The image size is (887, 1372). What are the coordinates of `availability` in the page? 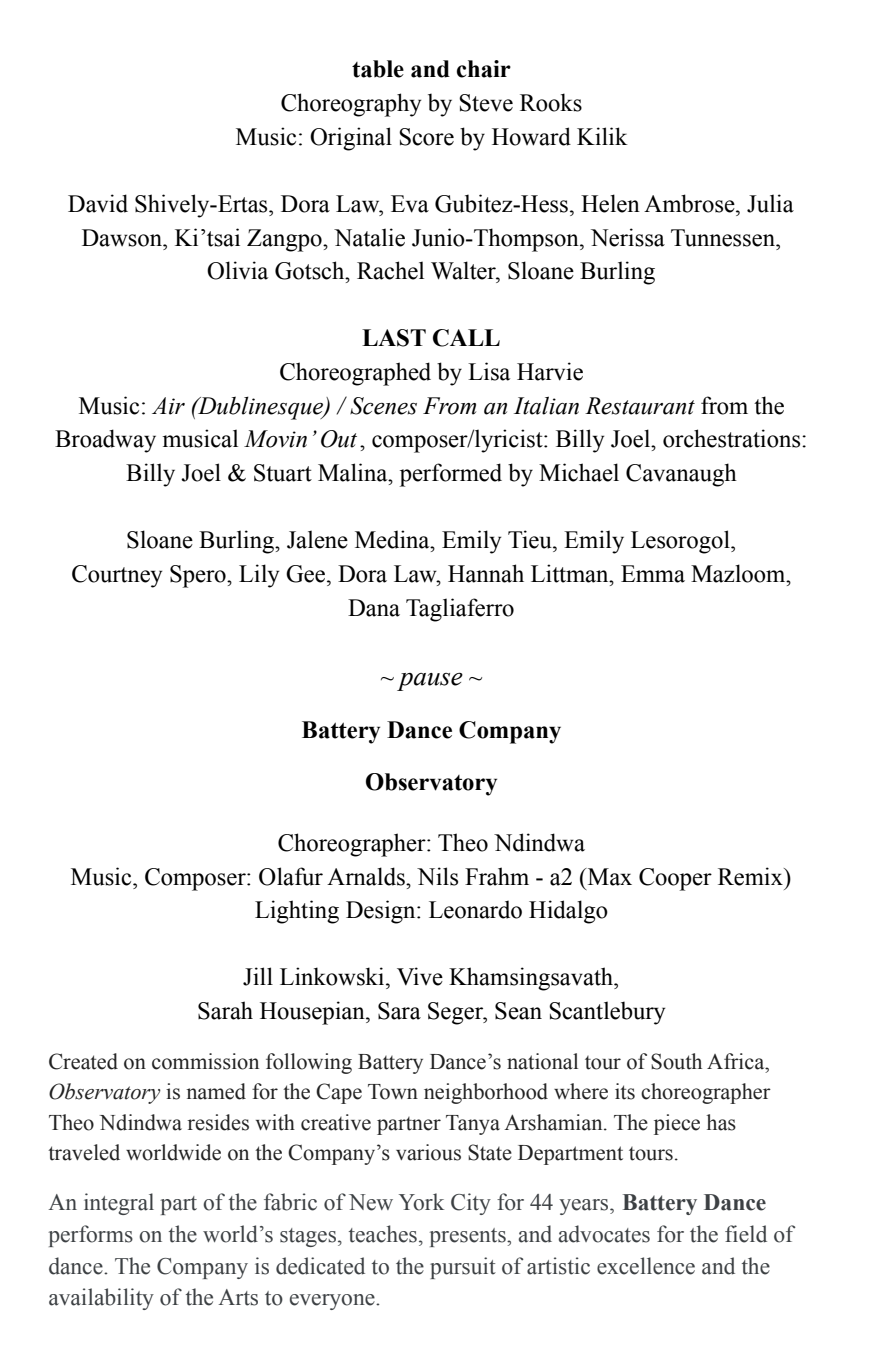 It's located at (101, 1299).
